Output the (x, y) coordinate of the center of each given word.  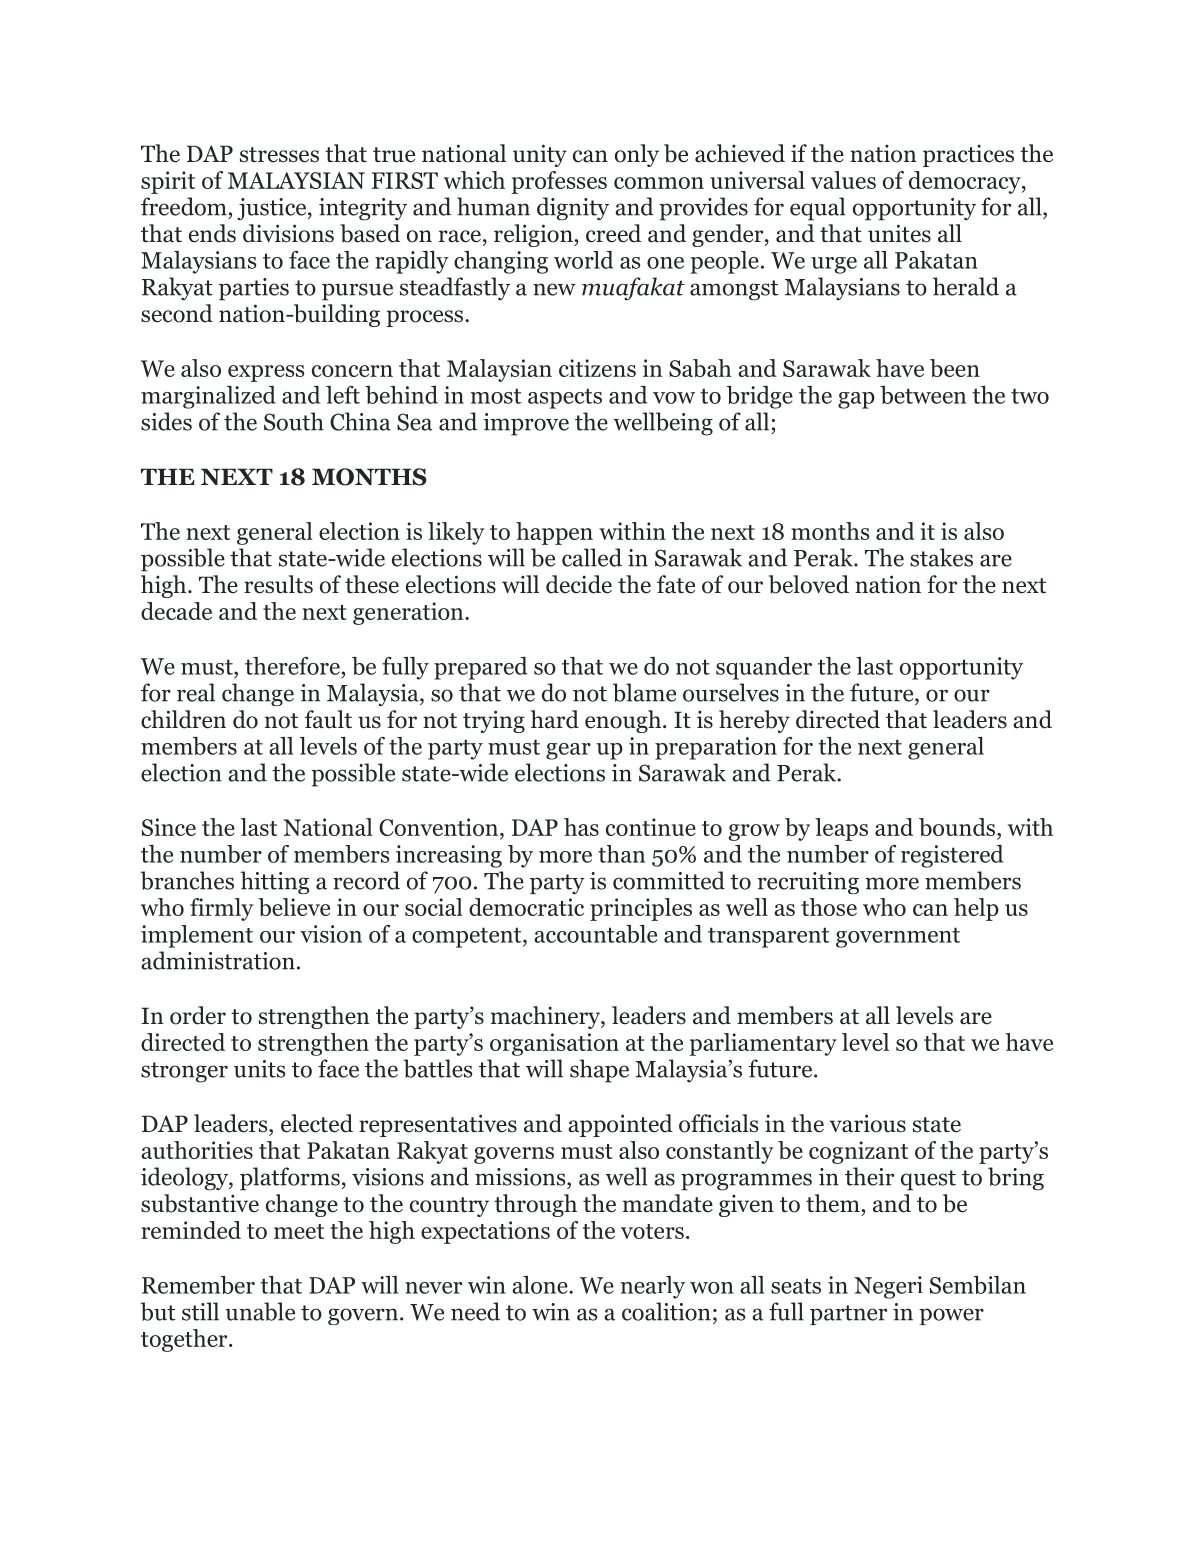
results (278, 584)
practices (968, 155)
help (976, 909)
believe (294, 907)
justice (273, 209)
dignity (573, 209)
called (592, 557)
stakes (941, 557)
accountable (595, 934)
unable (260, 1311)
